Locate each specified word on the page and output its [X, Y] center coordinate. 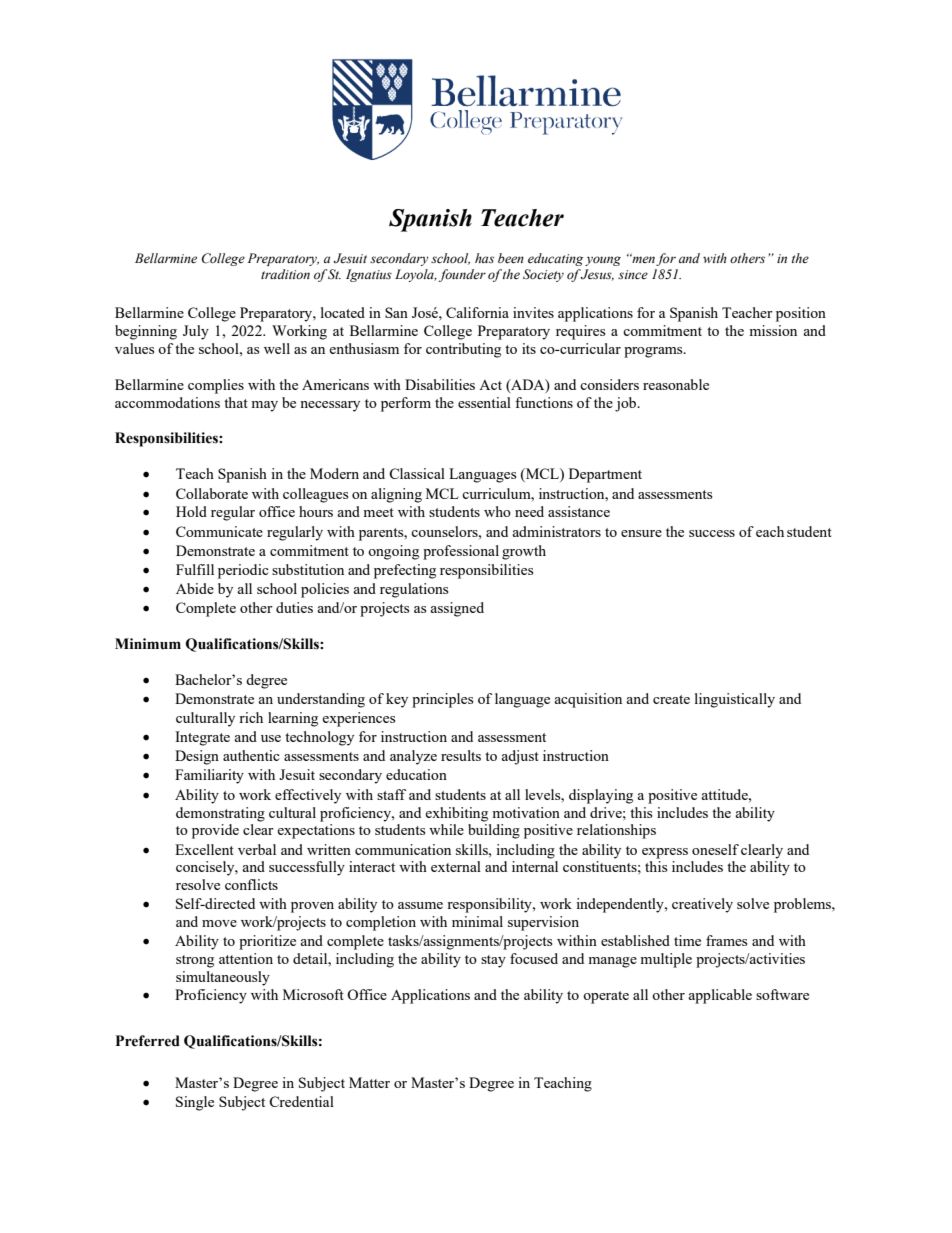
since [633, 275]
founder [462, 275]
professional [461, 552]
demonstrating [220, 814]
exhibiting [456, 814]
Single [195, 1103]
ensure [641, 533]
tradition [285, 274]
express [665, 853]
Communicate [219, 531]
